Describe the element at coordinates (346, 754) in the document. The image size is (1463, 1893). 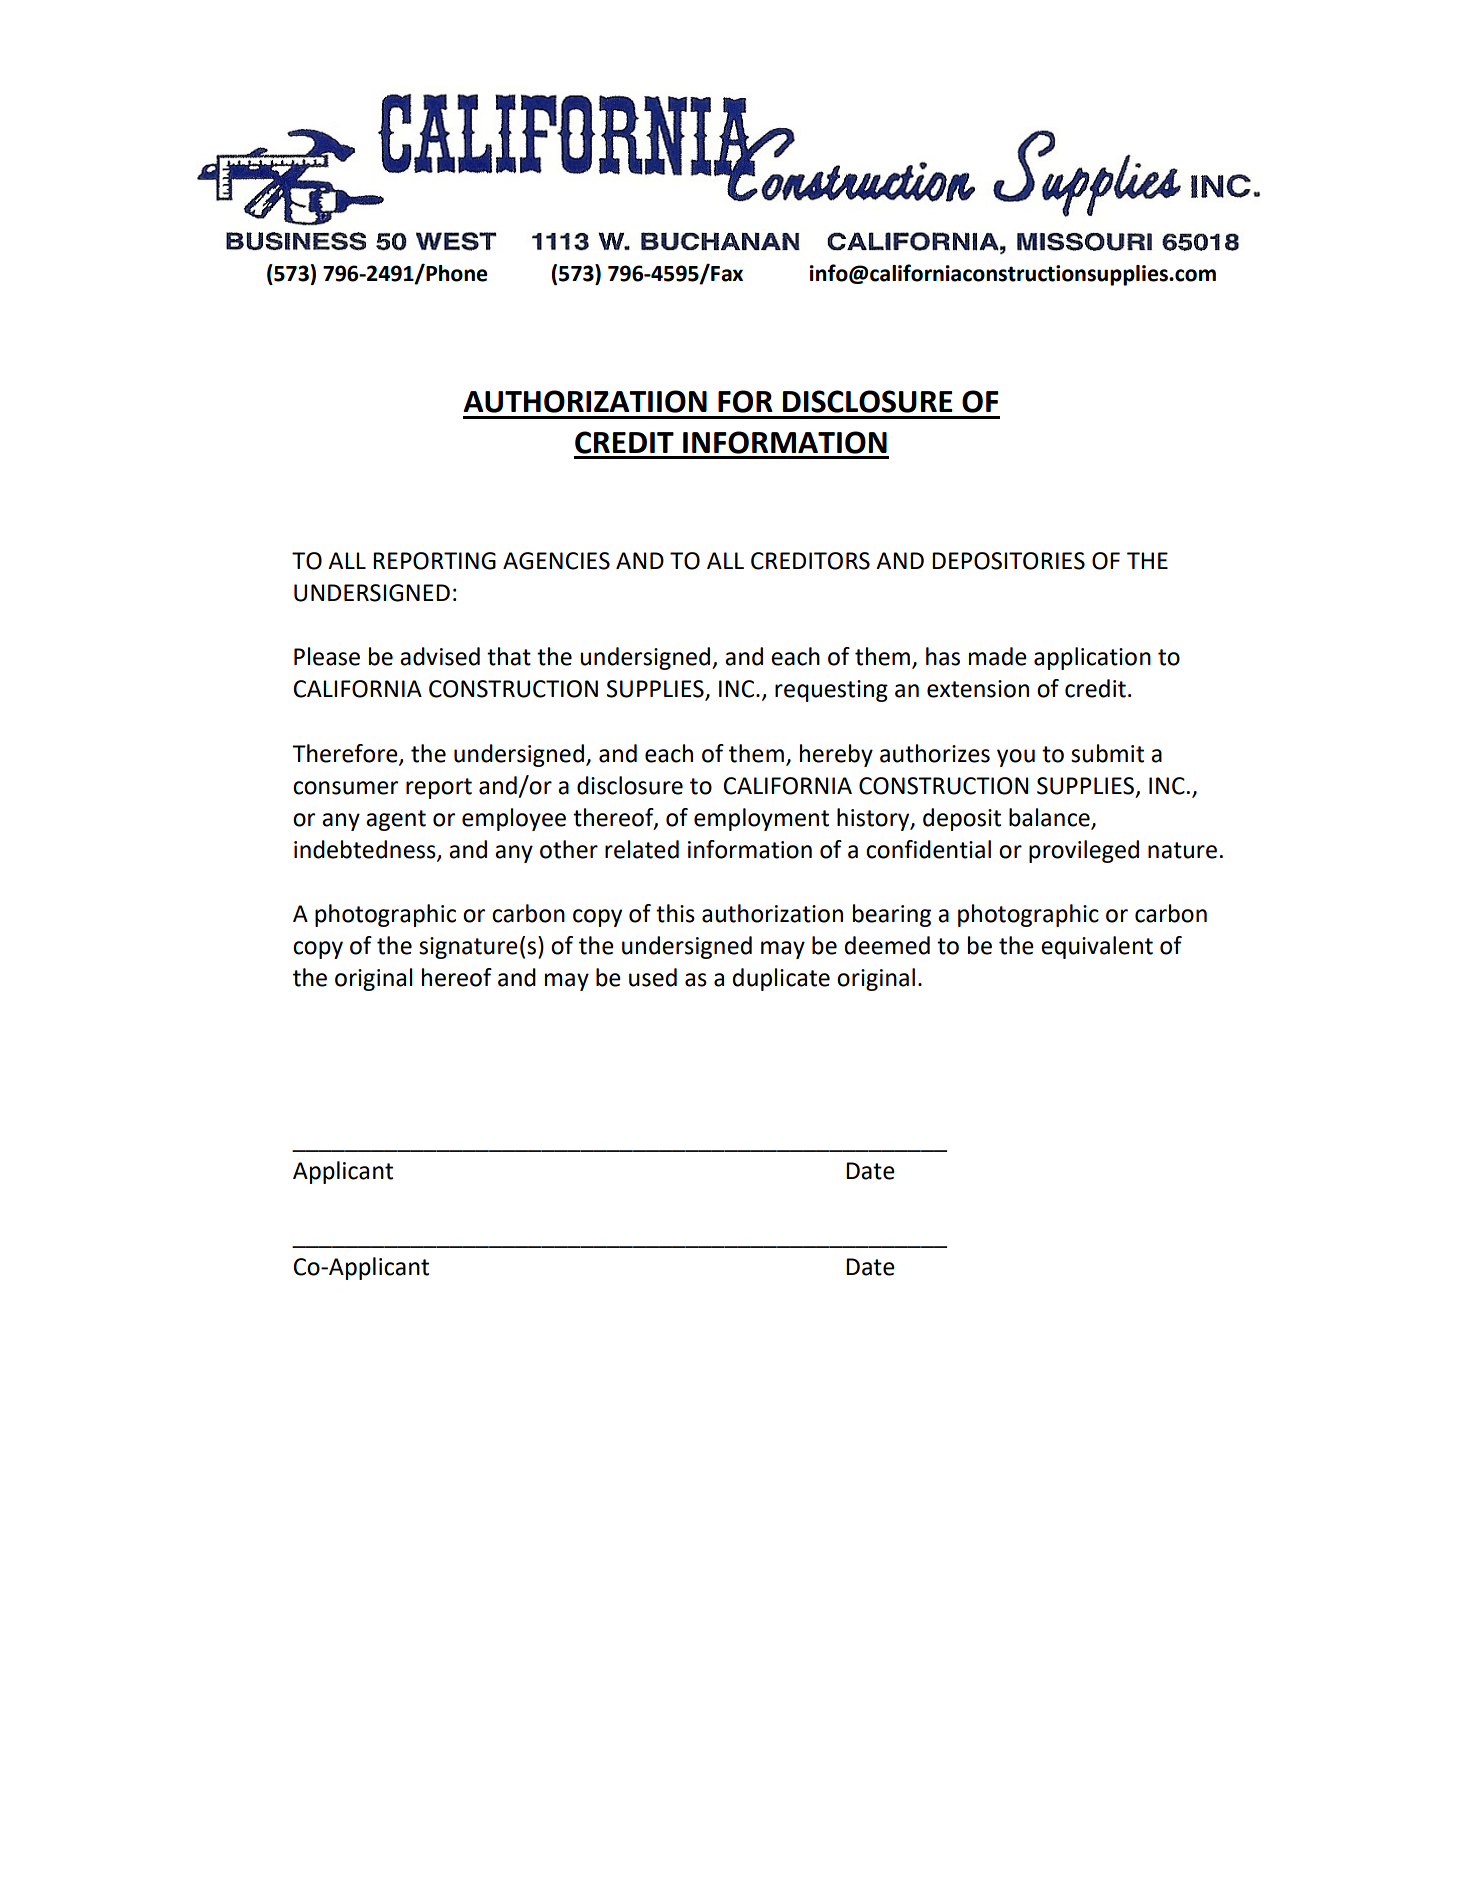
I see `Therefore` at that location.
